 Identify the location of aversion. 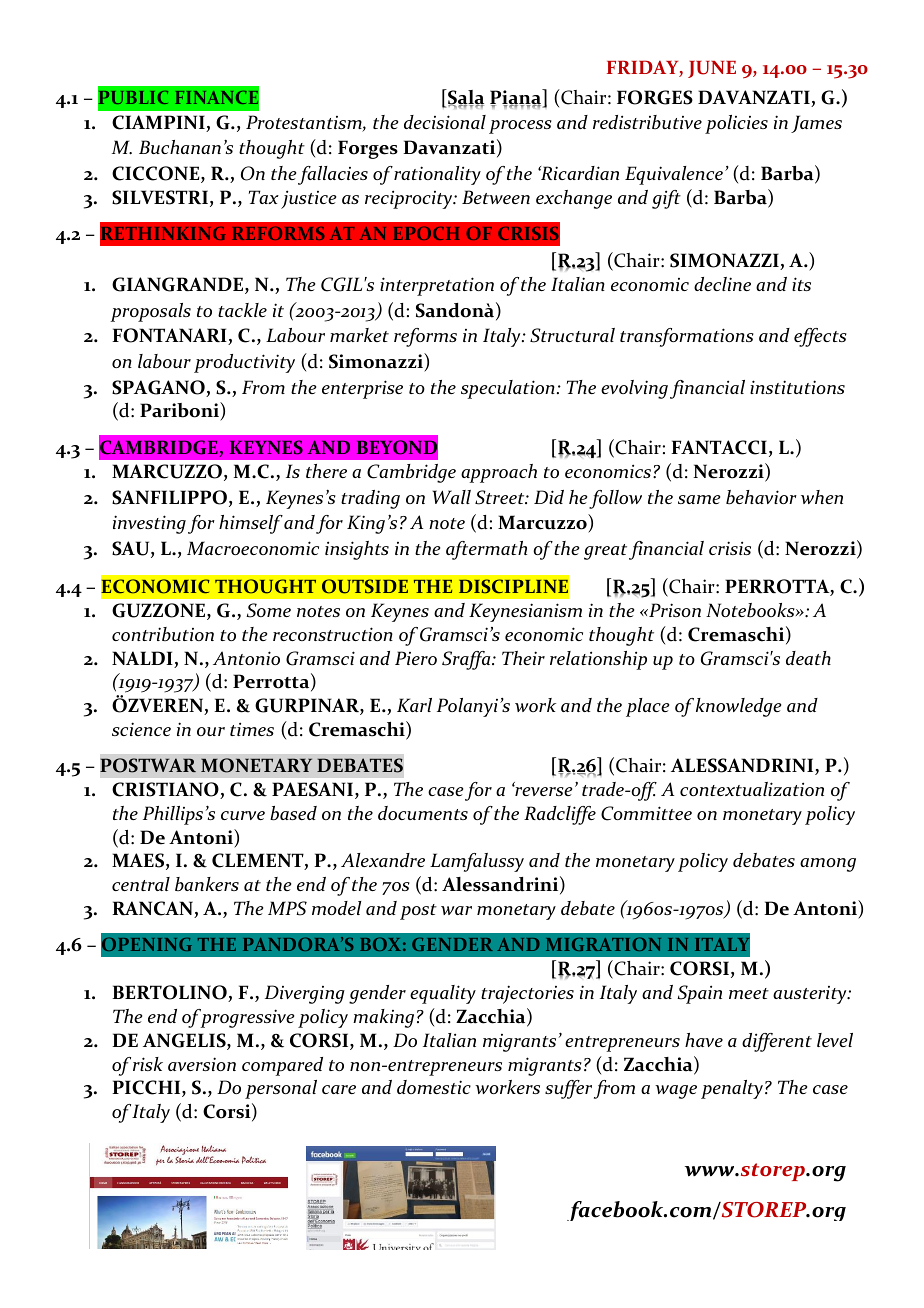
(202, 1064).
